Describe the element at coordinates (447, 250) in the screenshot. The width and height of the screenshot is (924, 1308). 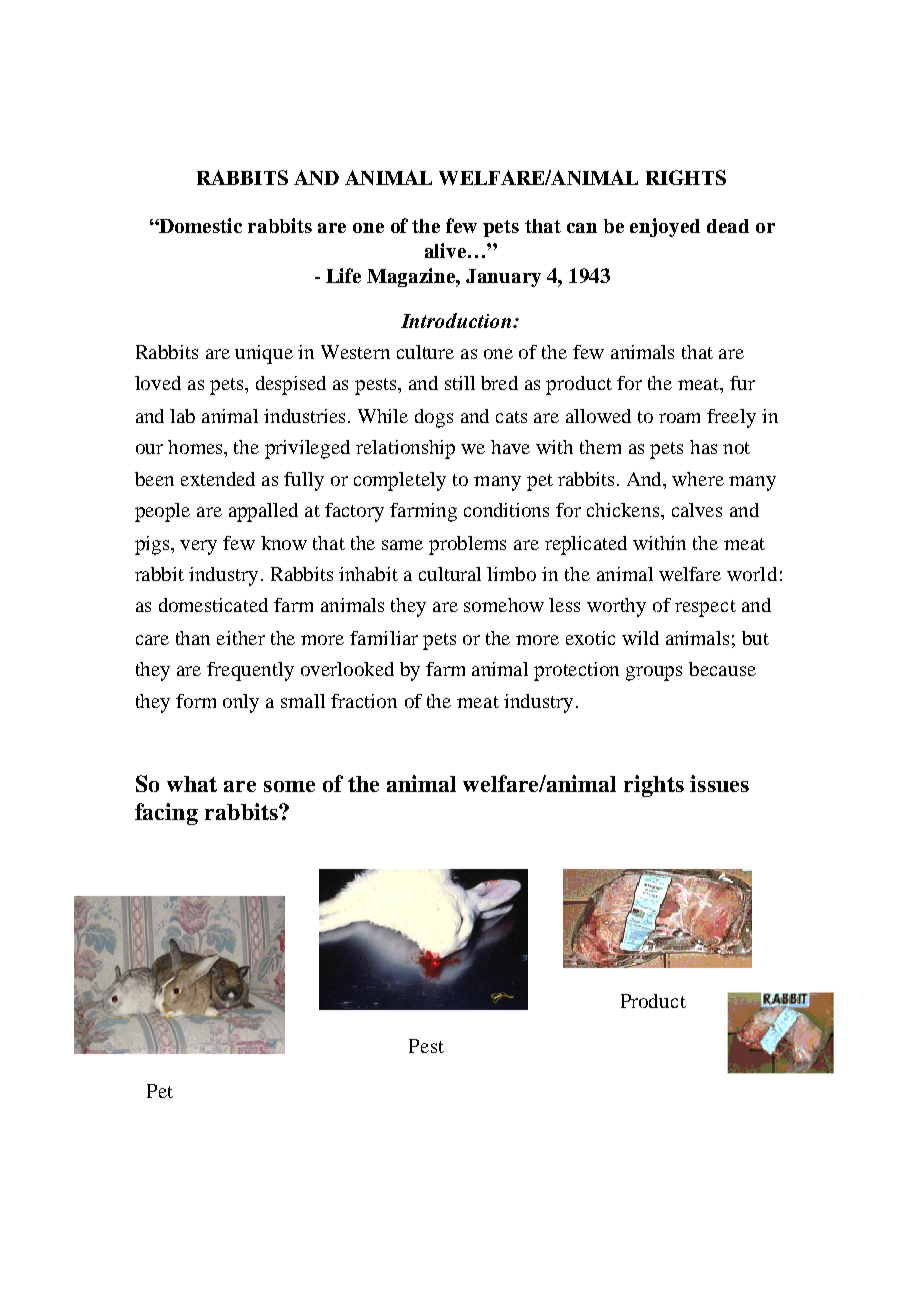
I see `alive` at that location.
